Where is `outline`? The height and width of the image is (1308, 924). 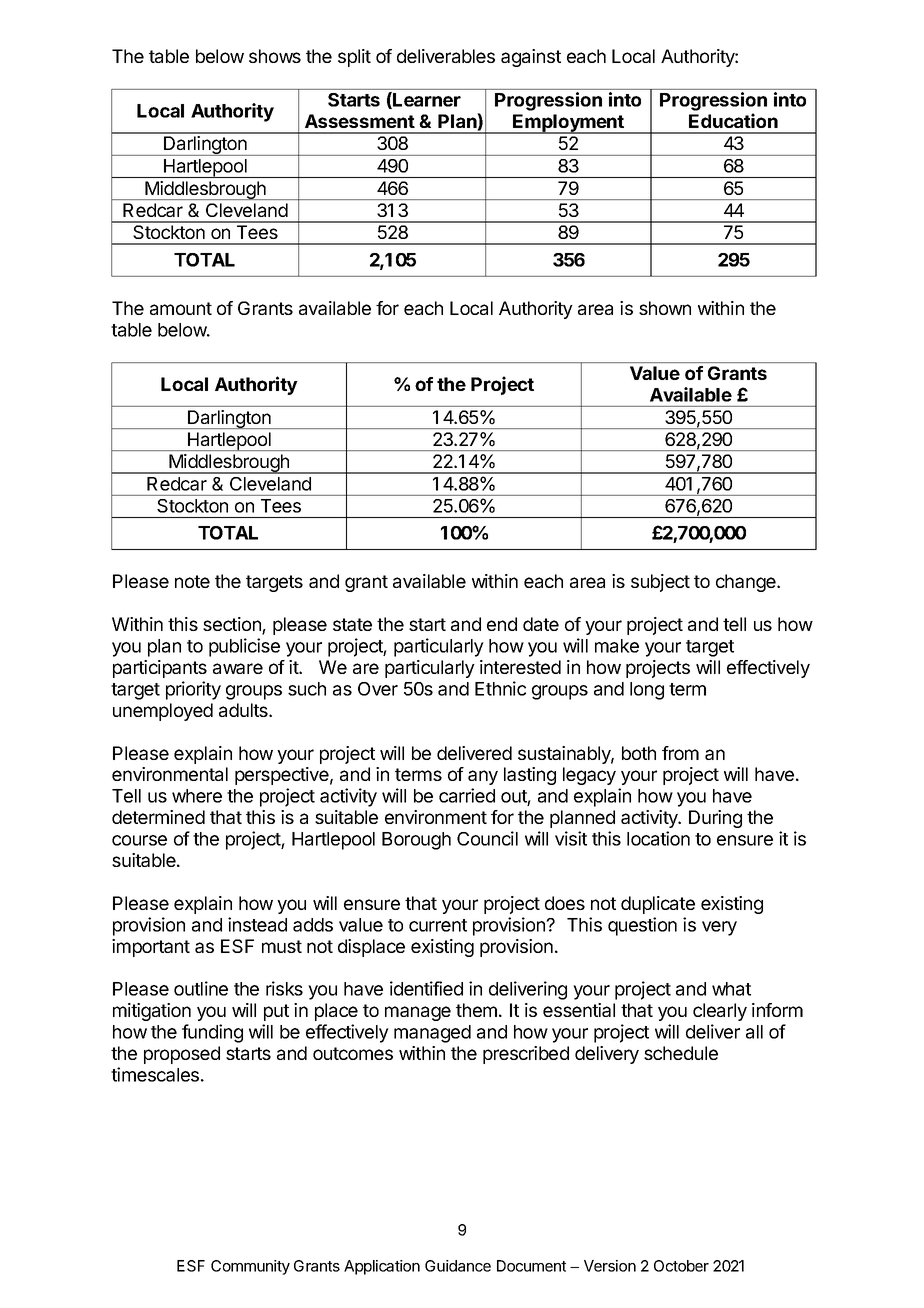 outline is located at coordinates (201, 988).
